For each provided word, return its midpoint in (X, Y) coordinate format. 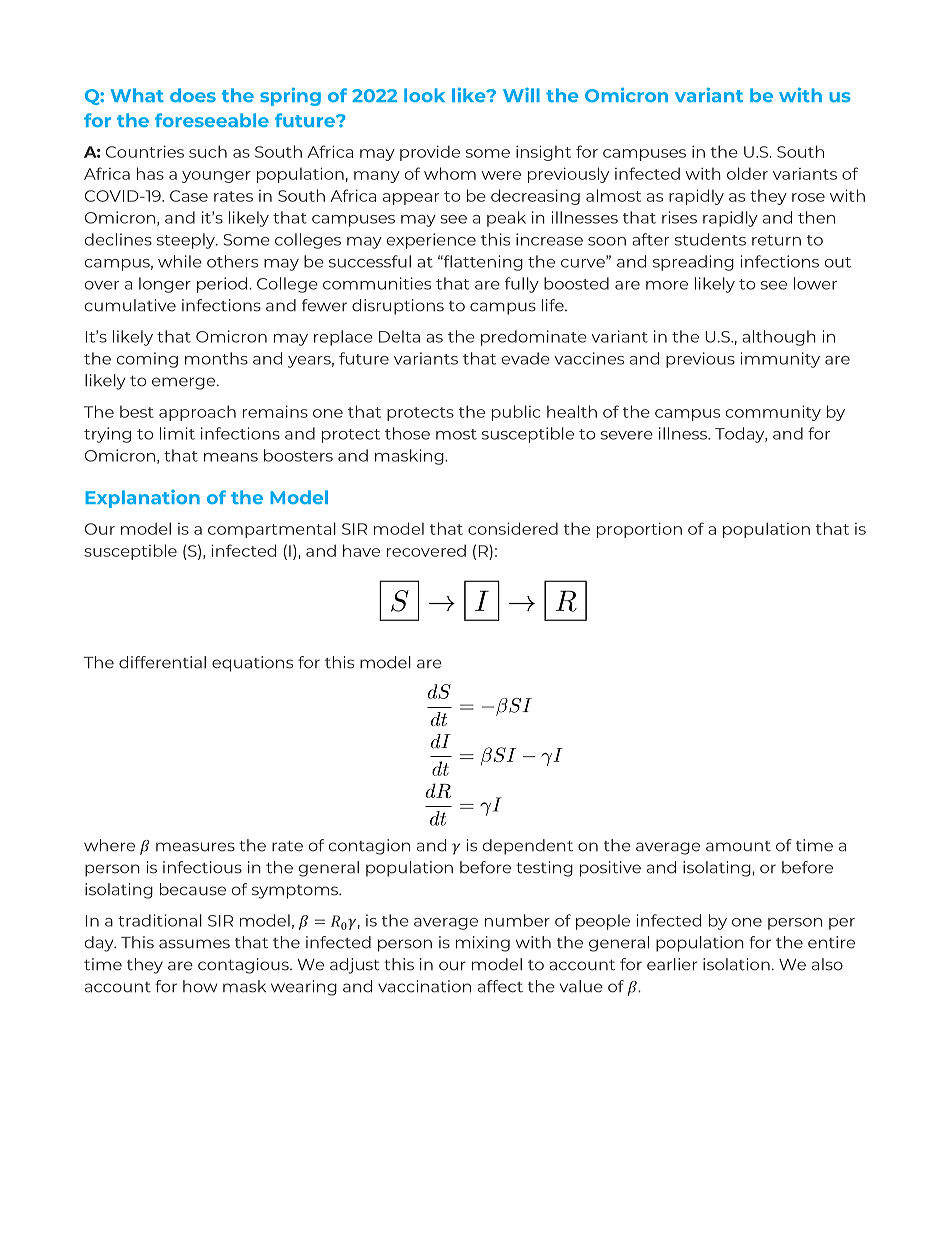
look (424, 95)
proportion (639, 530)
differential (162, 662)
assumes (194, 944)
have (361, 550)
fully (522, 285)
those (407, 433)
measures (195, 847)
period (223, 285)
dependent (528, 847)
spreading (693, 263)
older (747, 173)
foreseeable (212, 120)
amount (738, 846)
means (231, 457)
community (773, 413)
